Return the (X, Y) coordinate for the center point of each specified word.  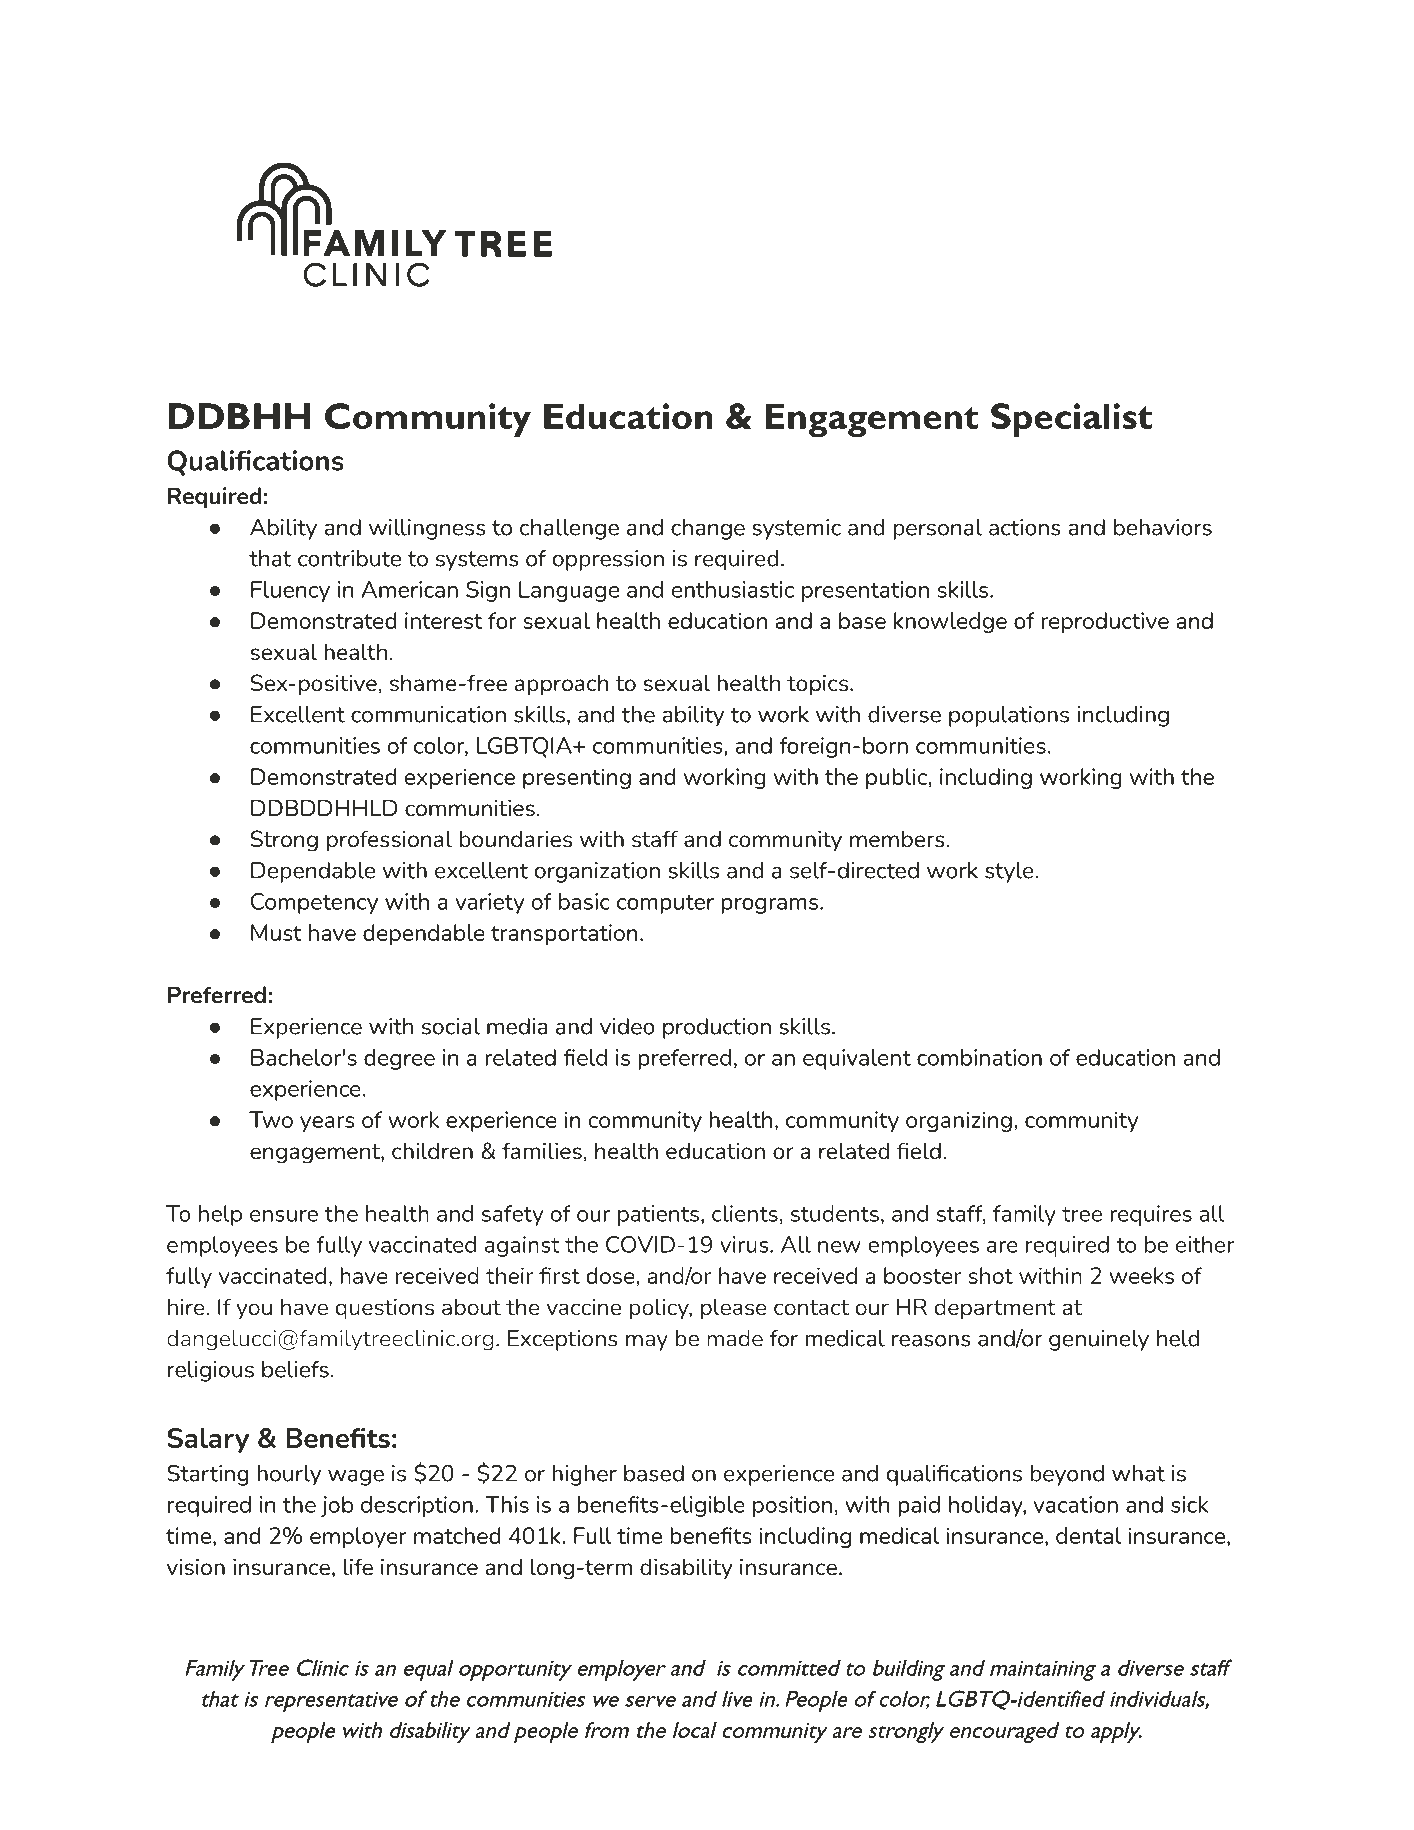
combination (979, 1057)
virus (745, 1244)
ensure (284, 1216)
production (717, 1028)
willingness (427, 529)
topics (817, 685)
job (337, 1506)
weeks (1141, 1275)
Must (276, 932)
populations (1009, 716)
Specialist (1071, 420)
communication (428, 714)
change (708, 529)
